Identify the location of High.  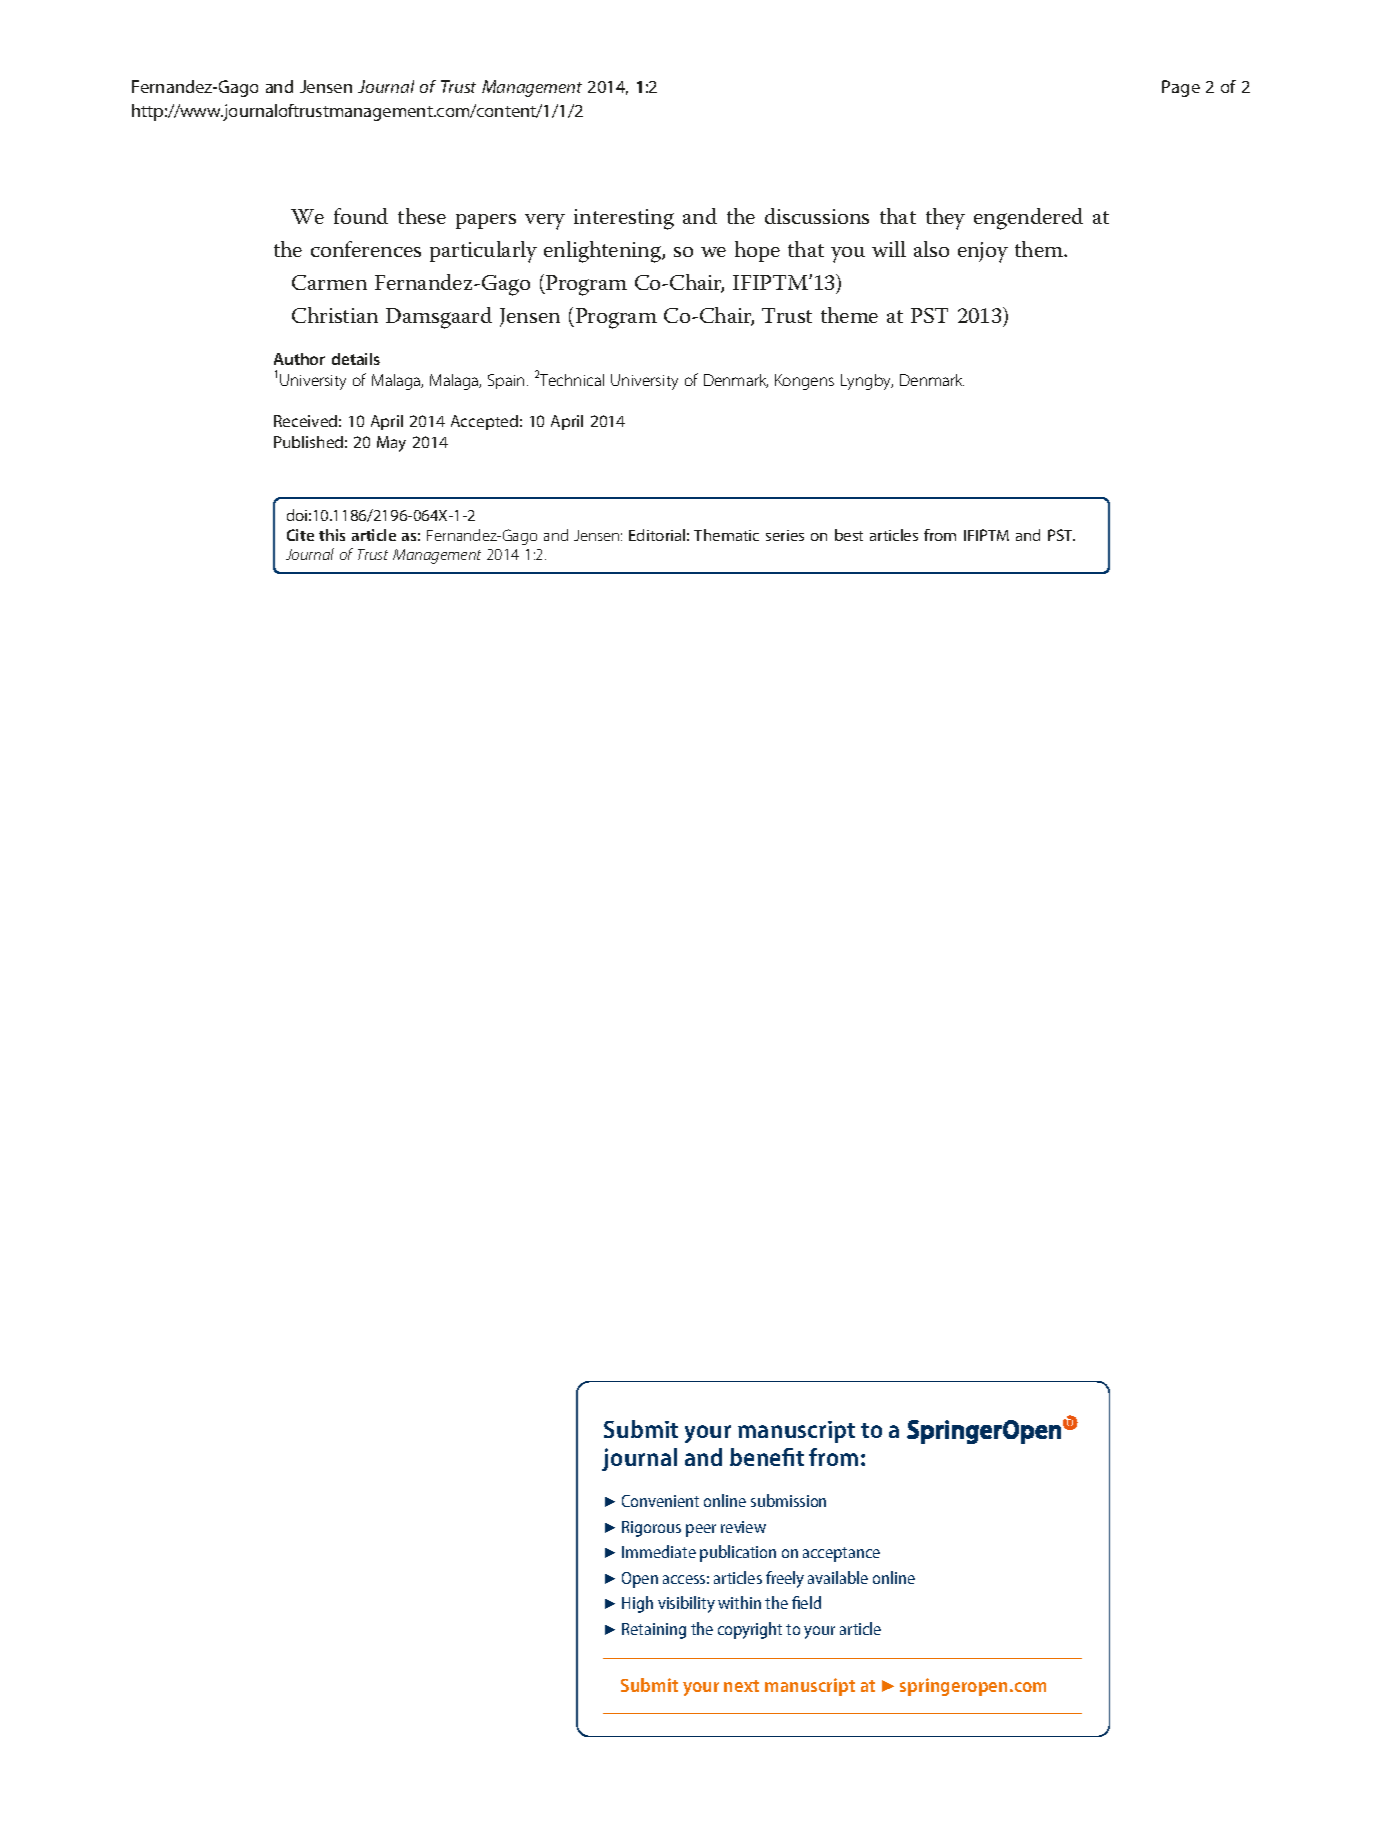
(637, 1604).
